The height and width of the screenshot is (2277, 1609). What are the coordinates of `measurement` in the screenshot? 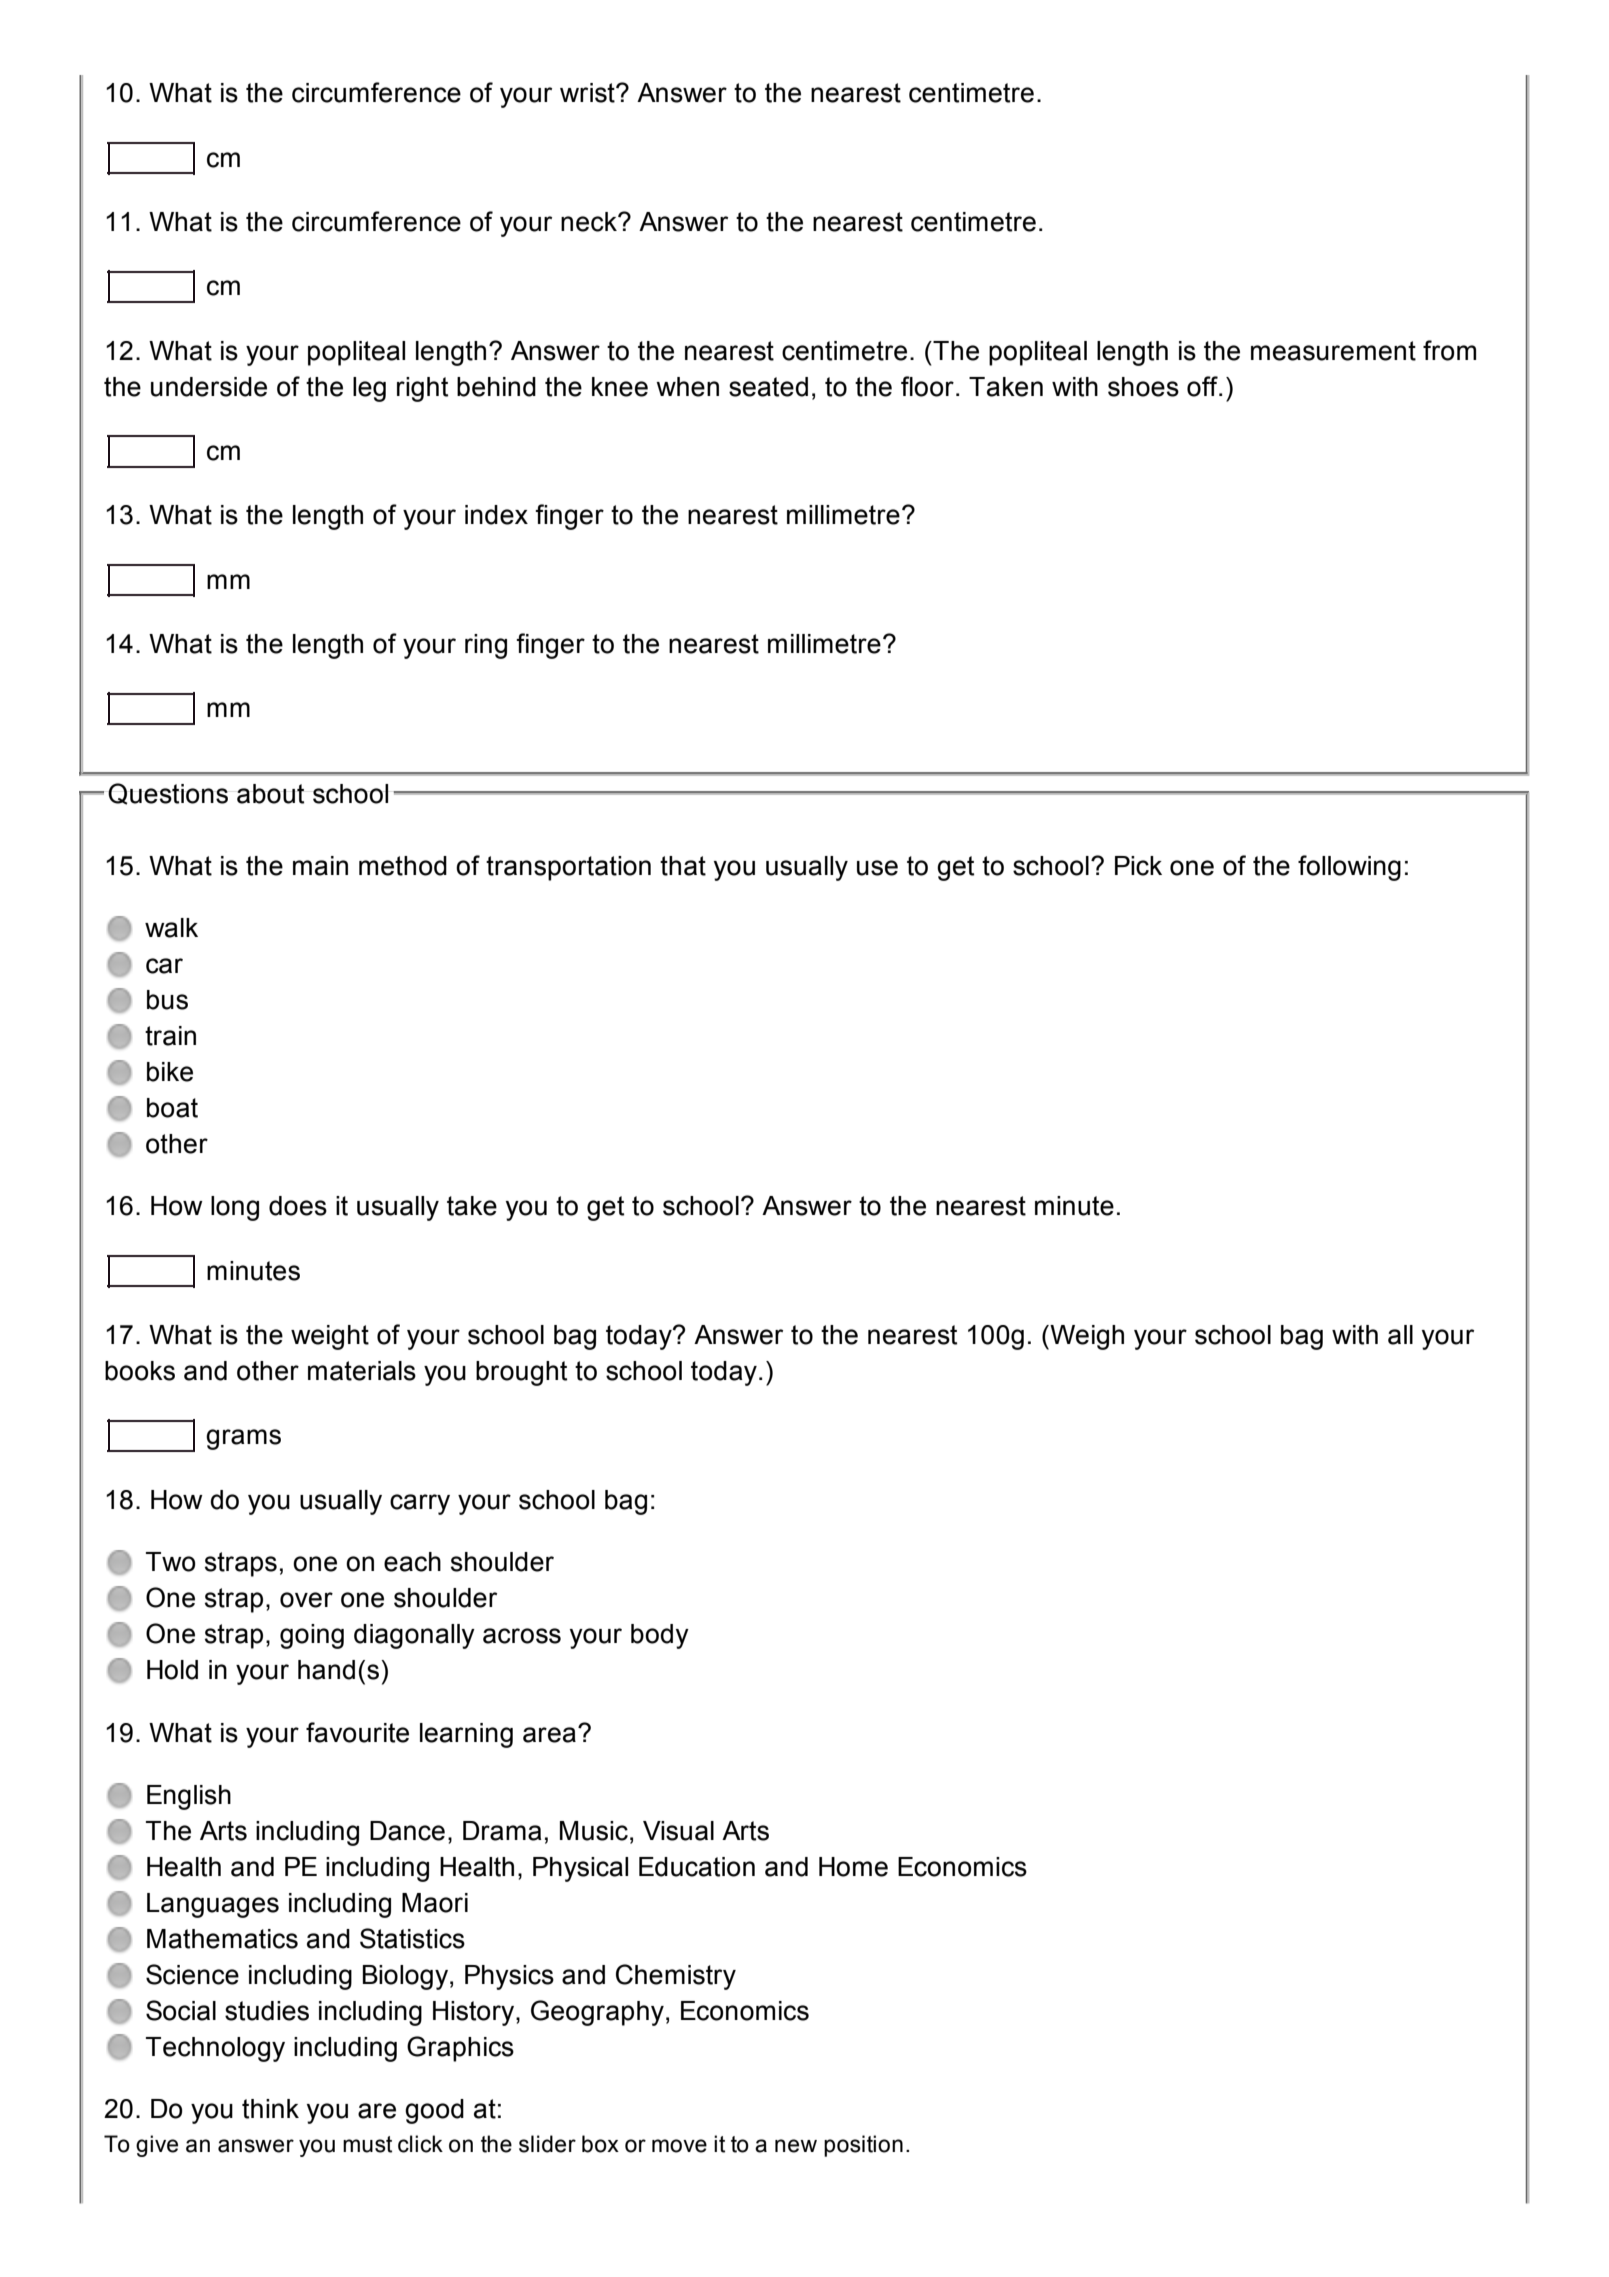 It's located at (1333, 351).
